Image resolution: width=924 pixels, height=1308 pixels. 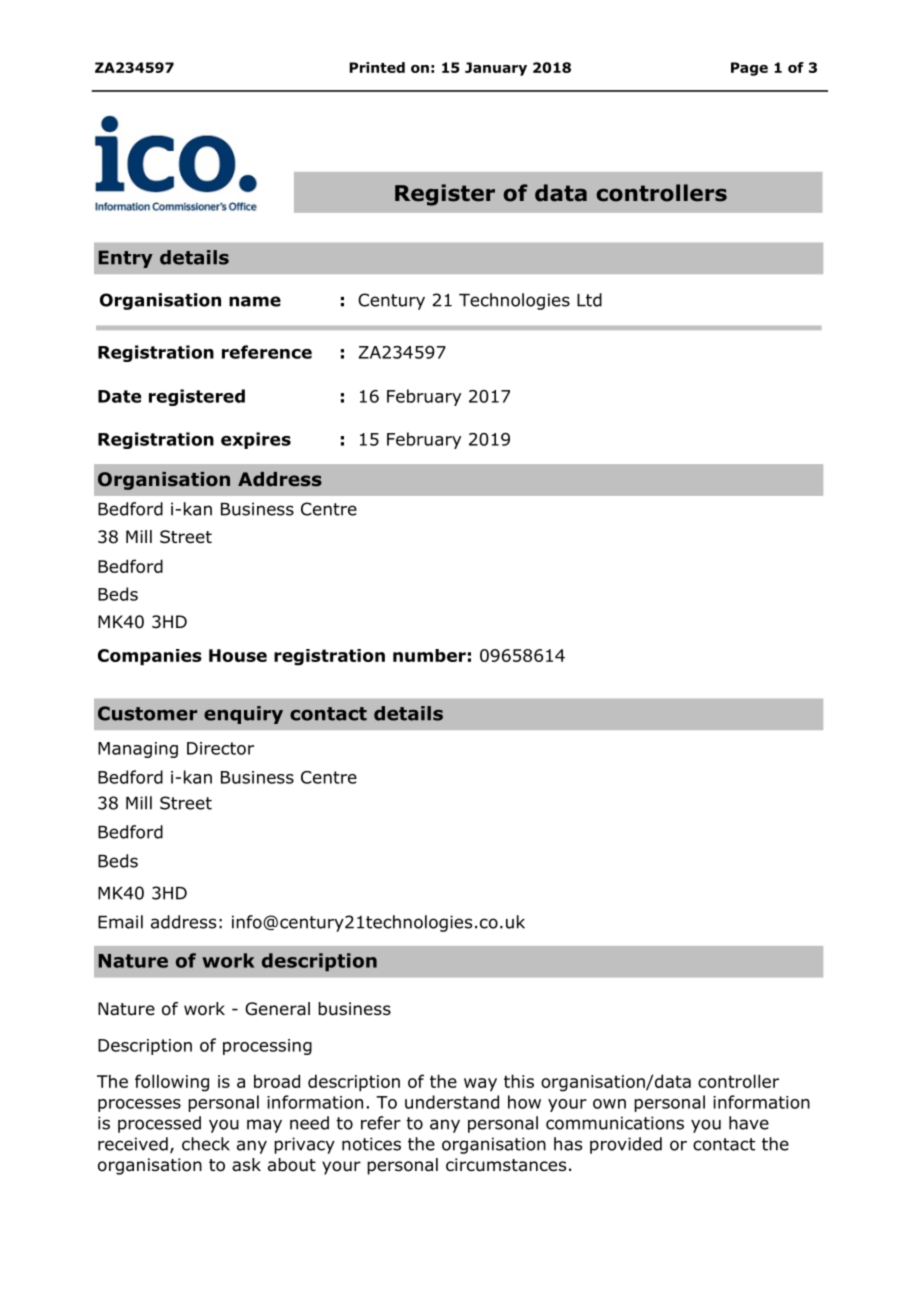 What do you see at coordinates (256, 440) in the page?
I see `expires` at bounding box center [256, 440].
